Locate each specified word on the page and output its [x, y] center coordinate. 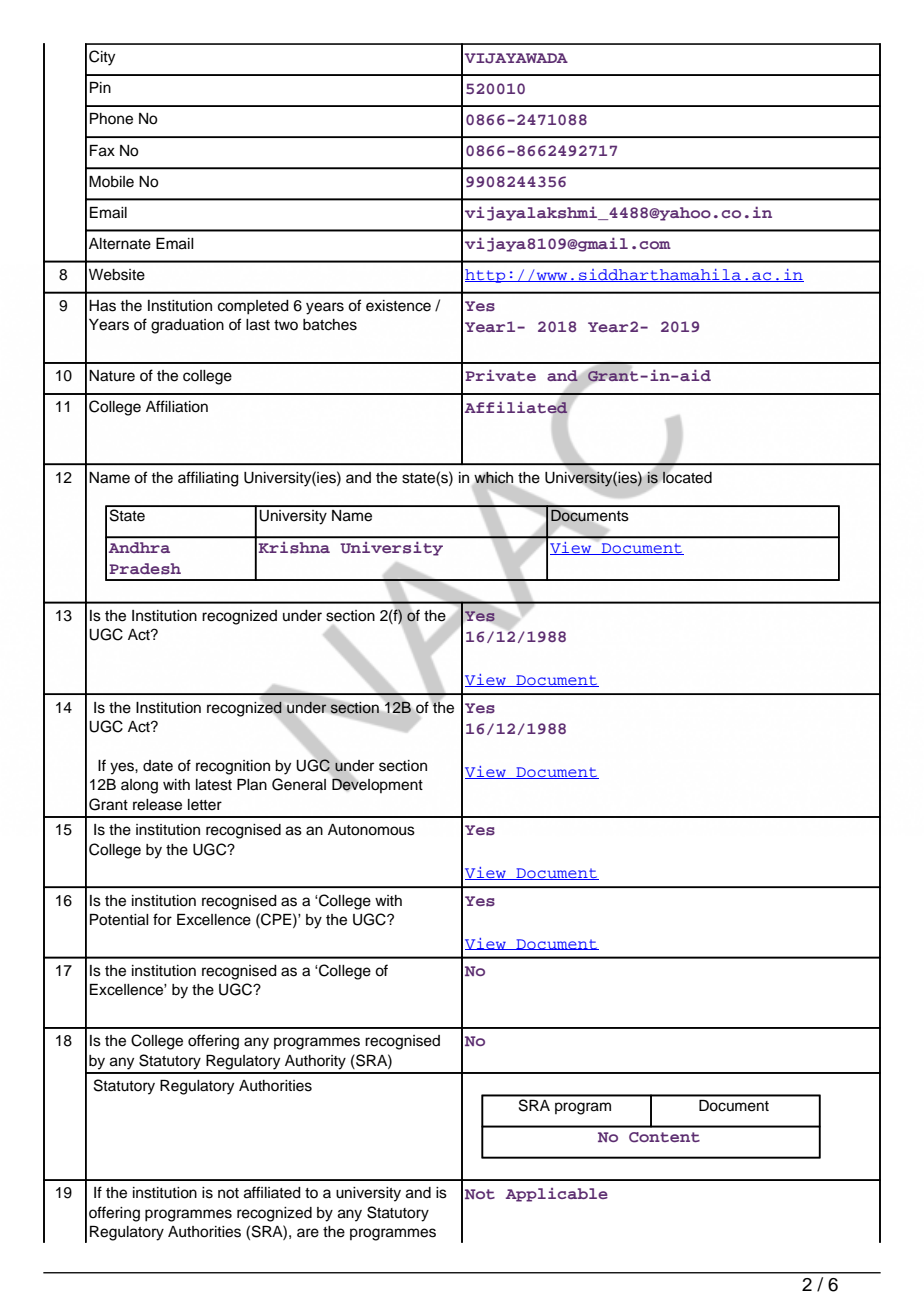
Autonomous [371, 830]
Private [500, 375]
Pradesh [145, 569]
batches [330, 325]
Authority [315, 1062]
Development [377, 785]
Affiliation [177, 406]
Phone [111, 119]
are [308, 1233]
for [162, 919]
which [493, 478]
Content [664, 1137]
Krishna [294, 547]
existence [398, 306]
